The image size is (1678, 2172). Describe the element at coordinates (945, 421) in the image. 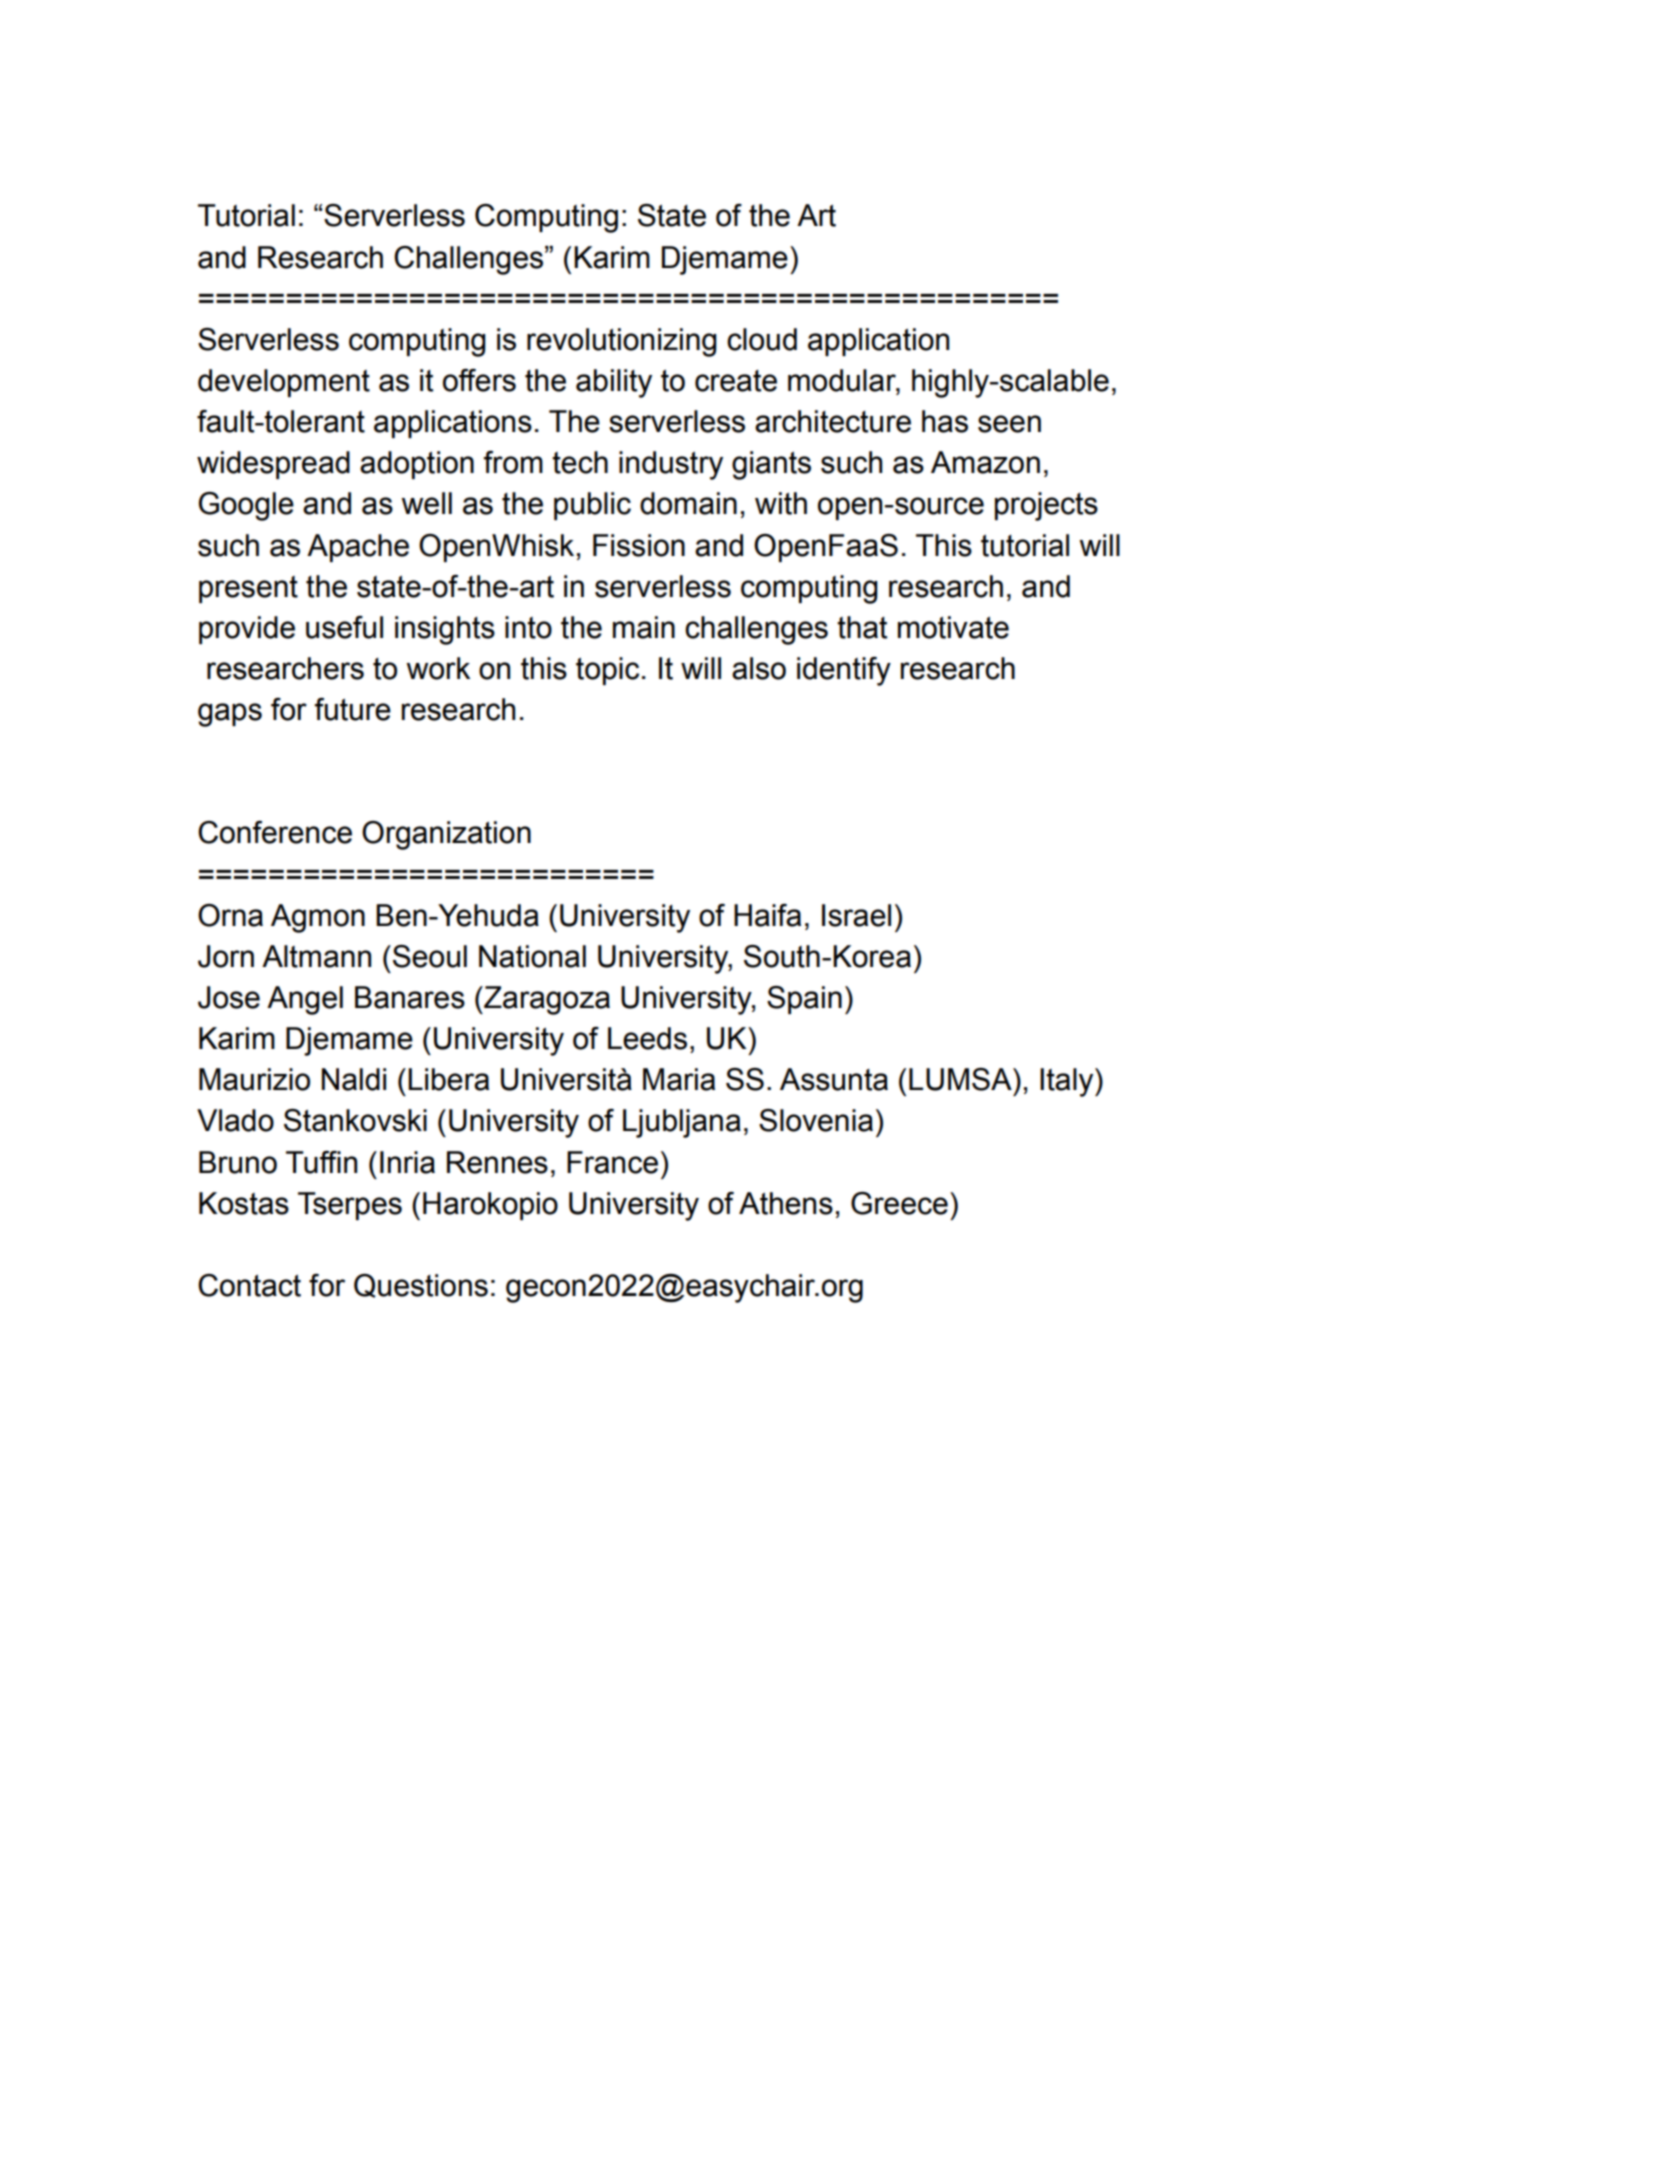

I see `has` at that location.
